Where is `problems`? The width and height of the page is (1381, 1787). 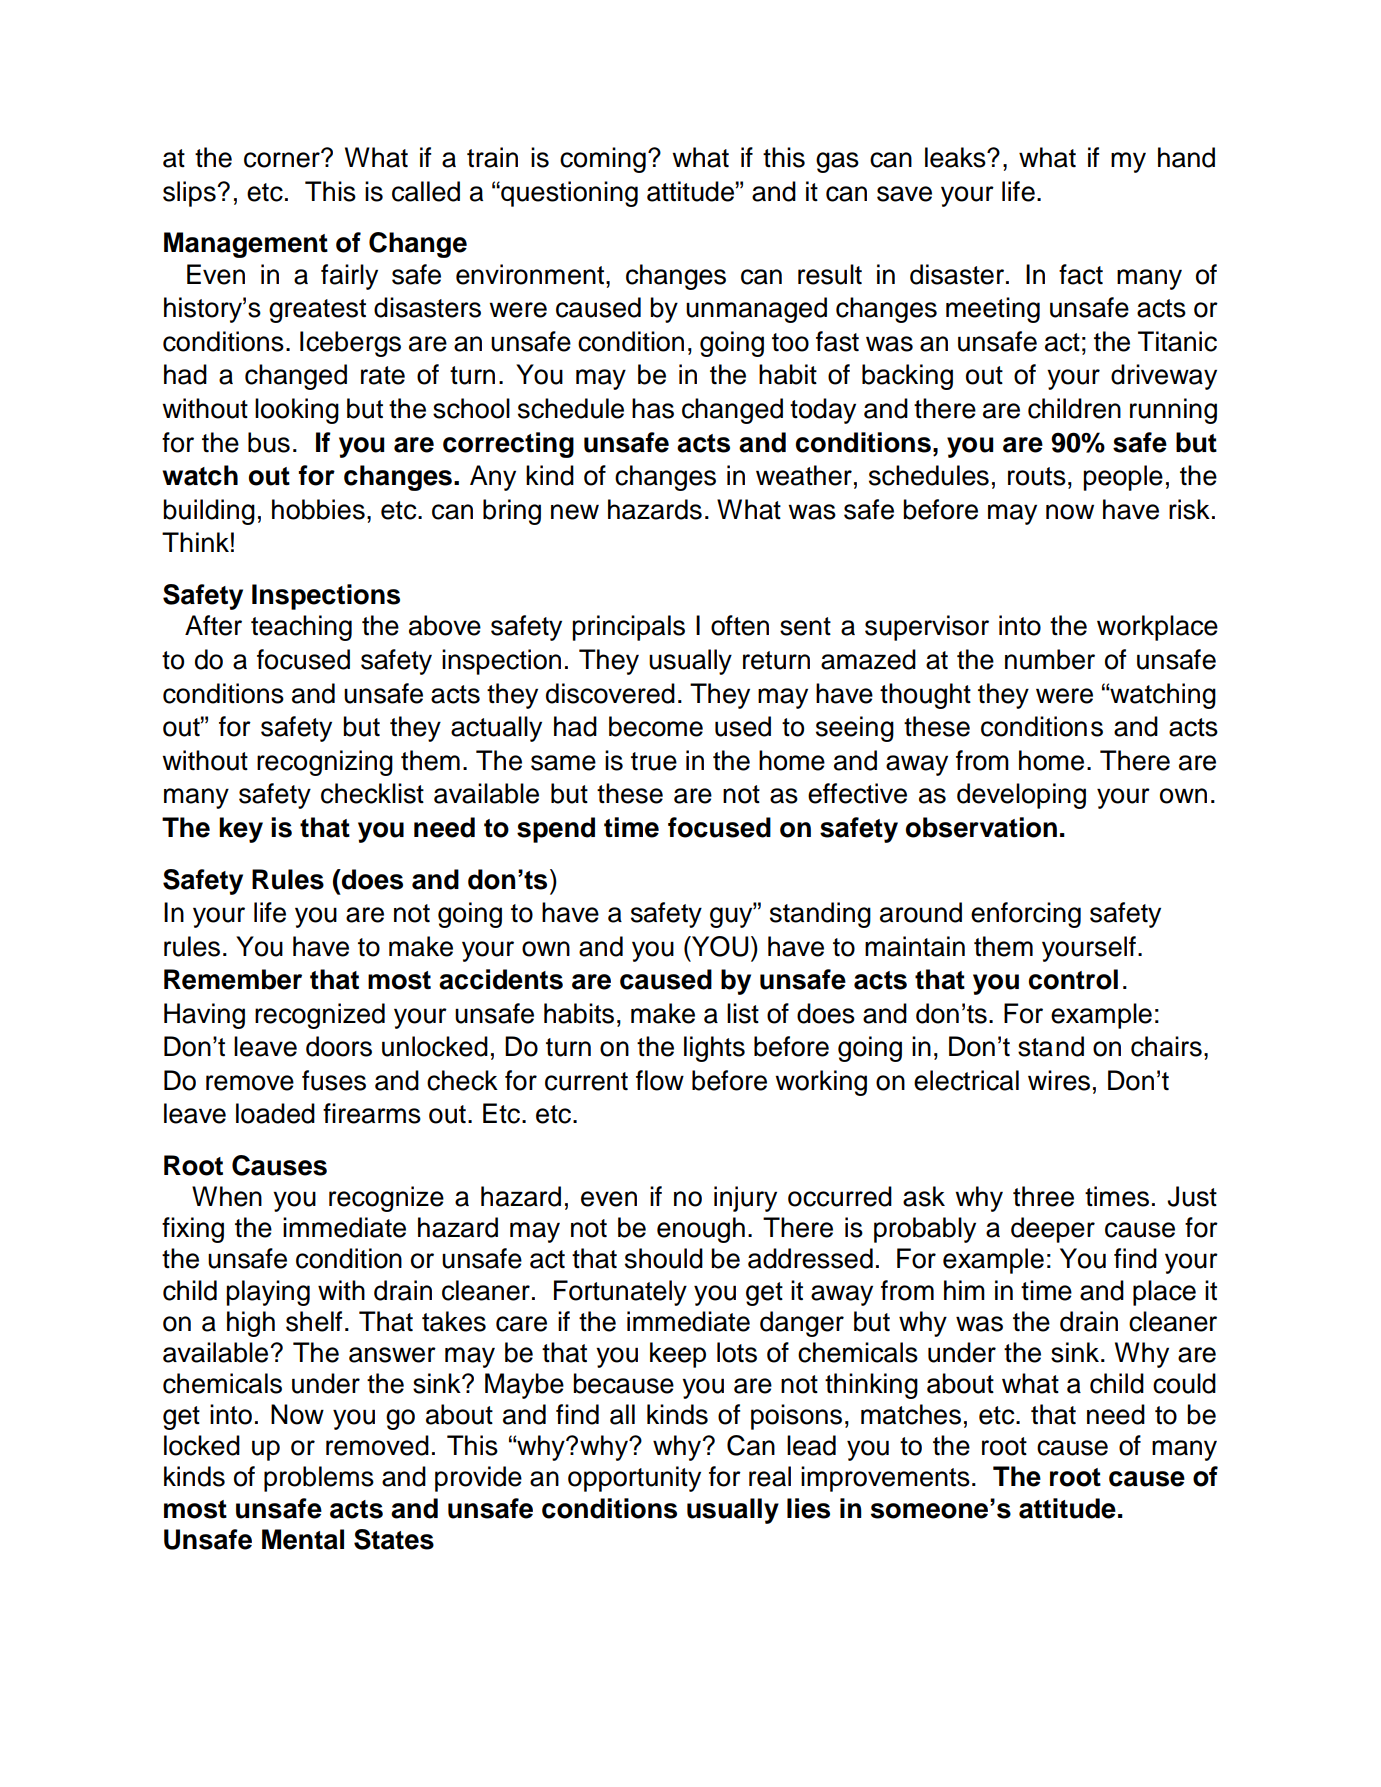 problems is located at coordinates (319, 1479).
